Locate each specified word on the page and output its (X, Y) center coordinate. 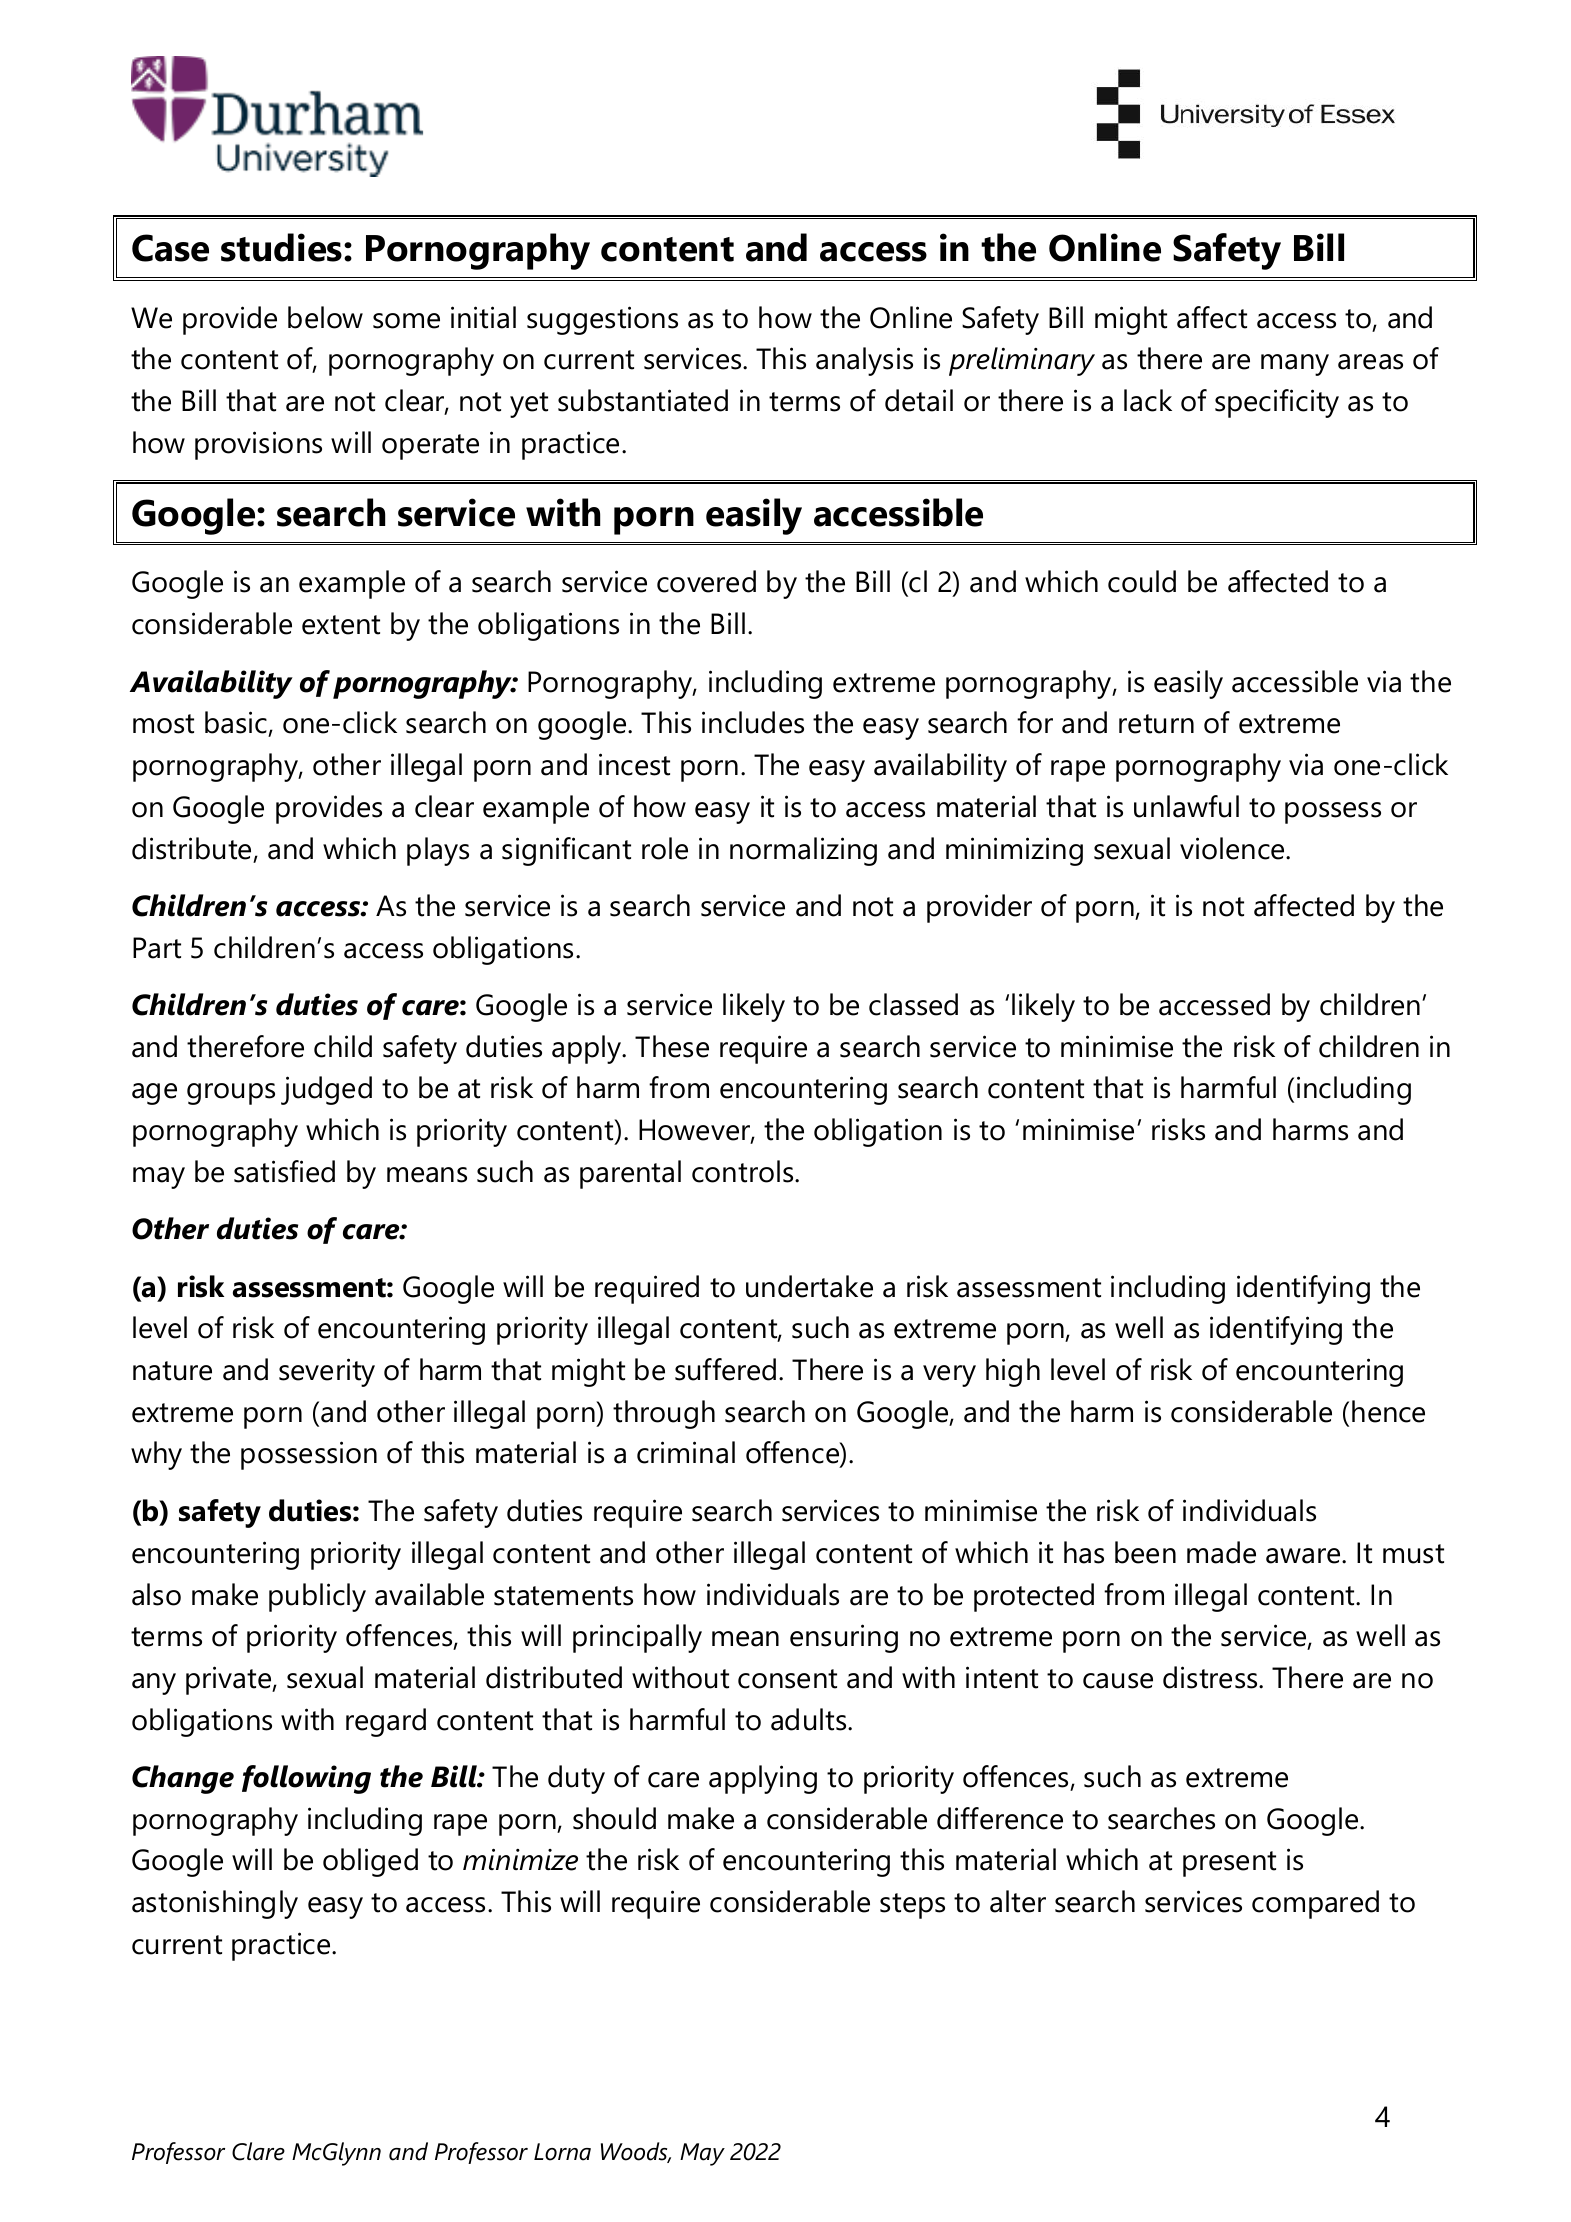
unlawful (1186, 806)
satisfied (284, 1171)
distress (1211, 1677)
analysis (864, 361)
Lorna (562, 2152)
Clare (258, 2151)
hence (1388, 1411)
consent (787, 1679)
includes (753, 722)
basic (237, 724)
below (325, 317)
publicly (317, 1597)
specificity (1277, 403)
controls (744, 1171)
